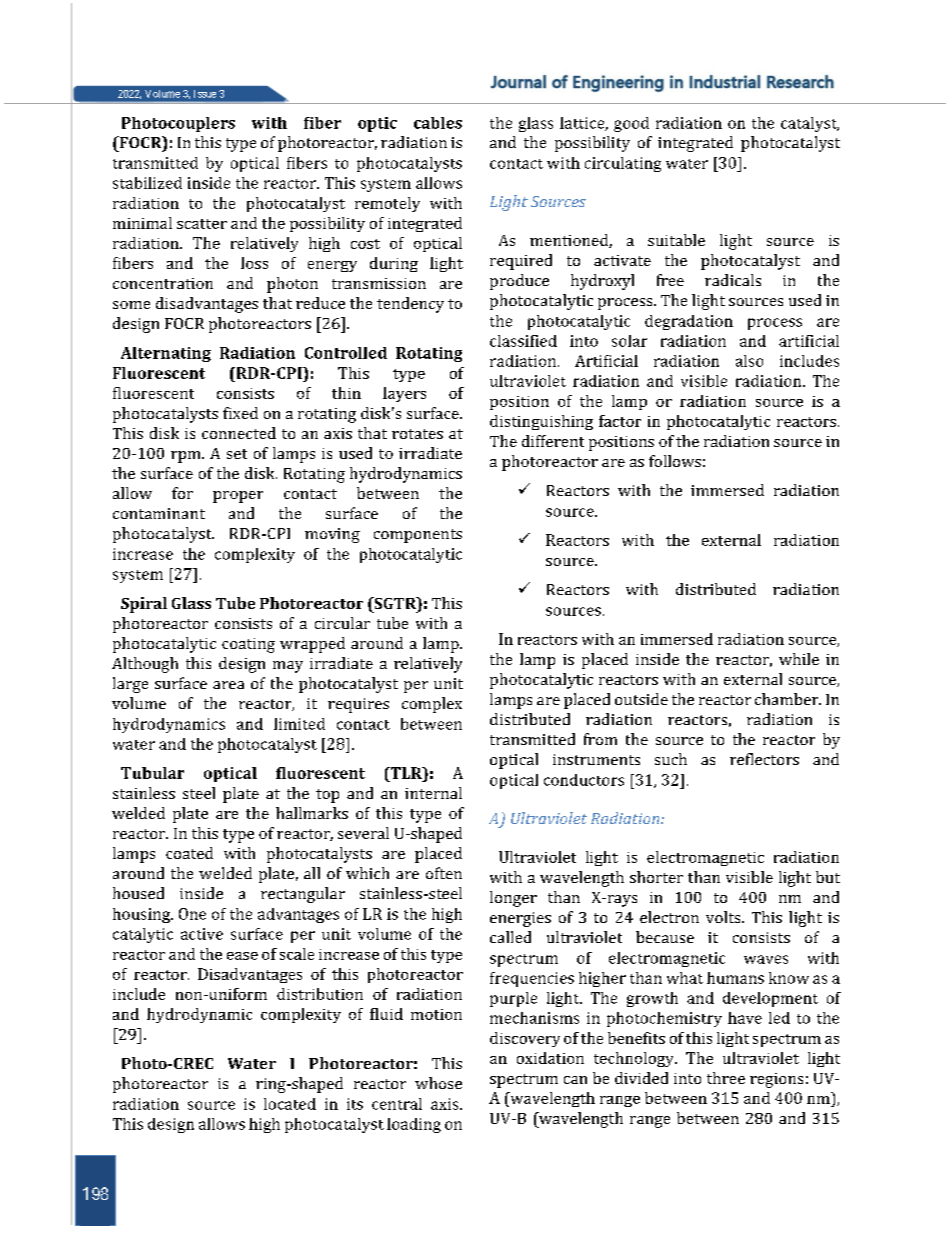  What do you see at coordinates (166, 354) in the screenshot?
I see `Alternating` at bounding box center [166, 354].
